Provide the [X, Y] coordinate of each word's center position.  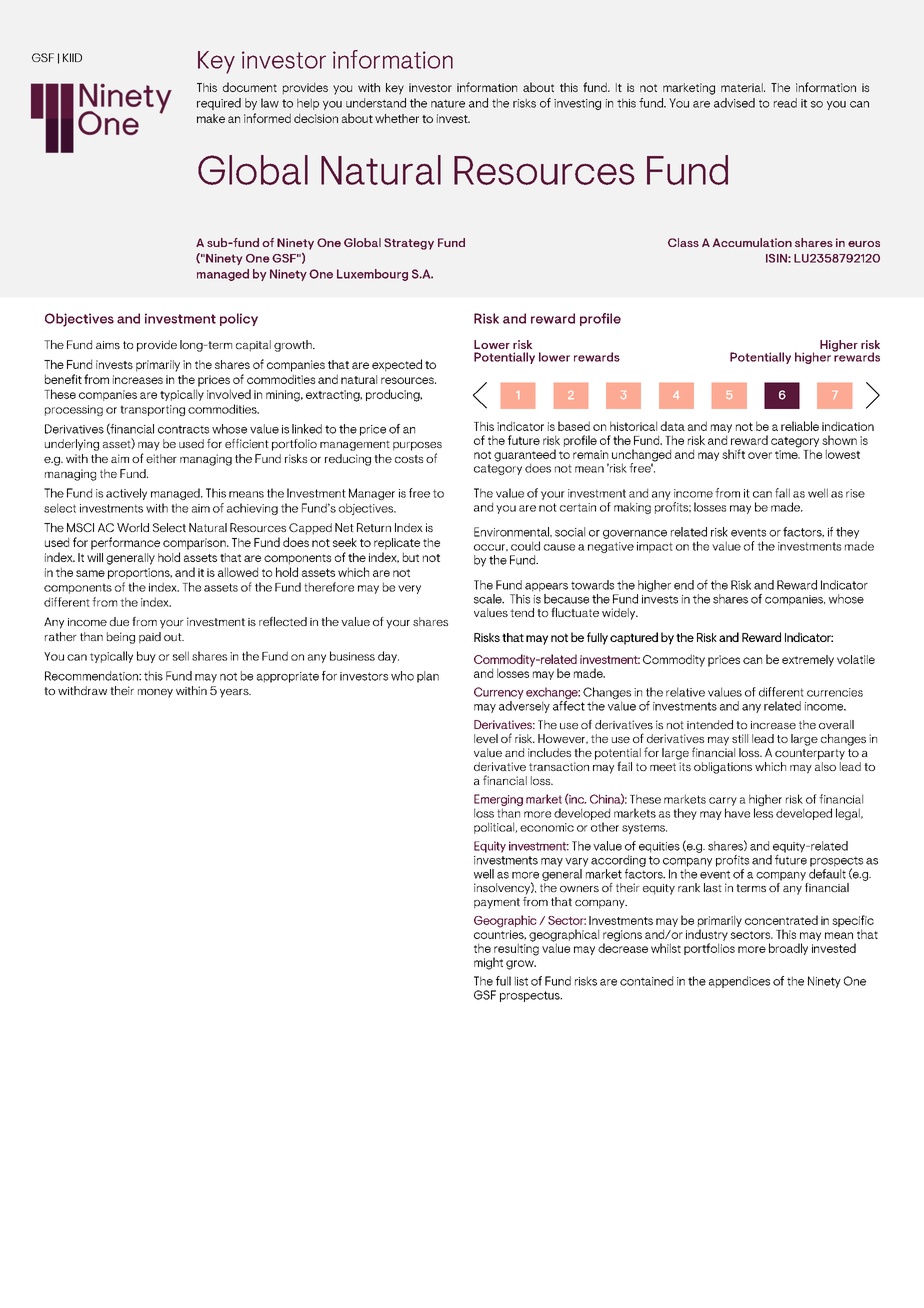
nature [448, 103]
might [488, 963]
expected [397, 365]
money [155, 693]
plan [428, 677]
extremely [808, 661]
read [785, 103]
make [211, 118]
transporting [152, 410]
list [521, 981]
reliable [800, 426]
